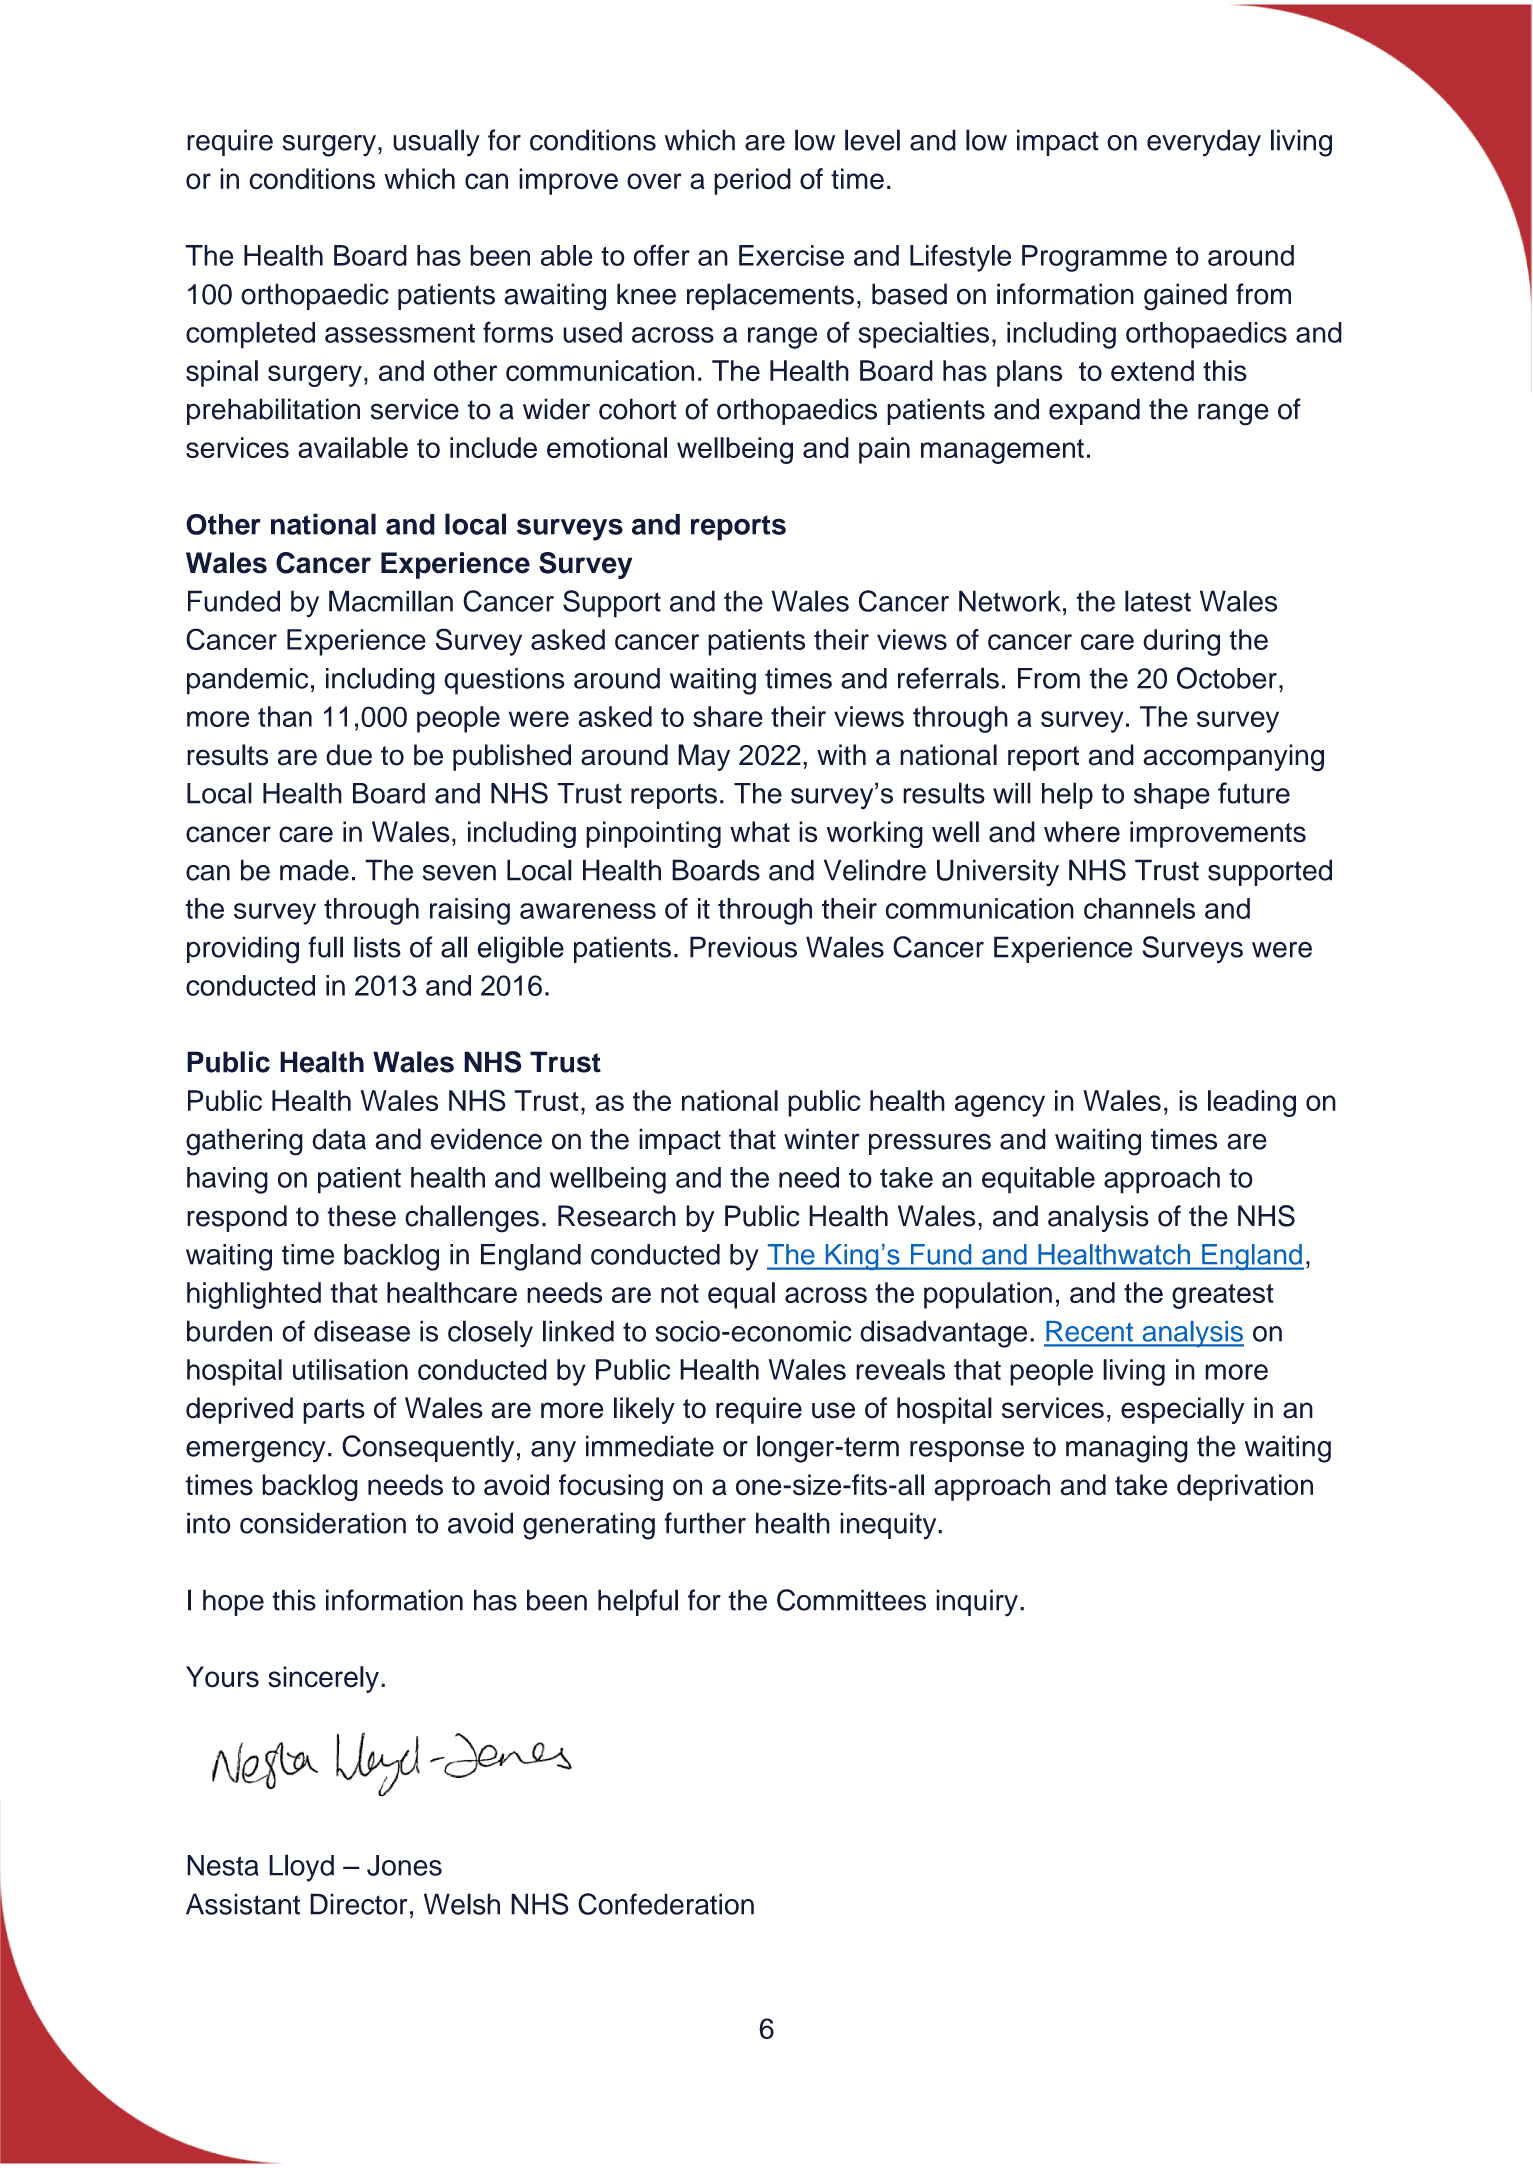 The image size is (1533, 2168). I want to click on greatest, so click(1223, 1296).
